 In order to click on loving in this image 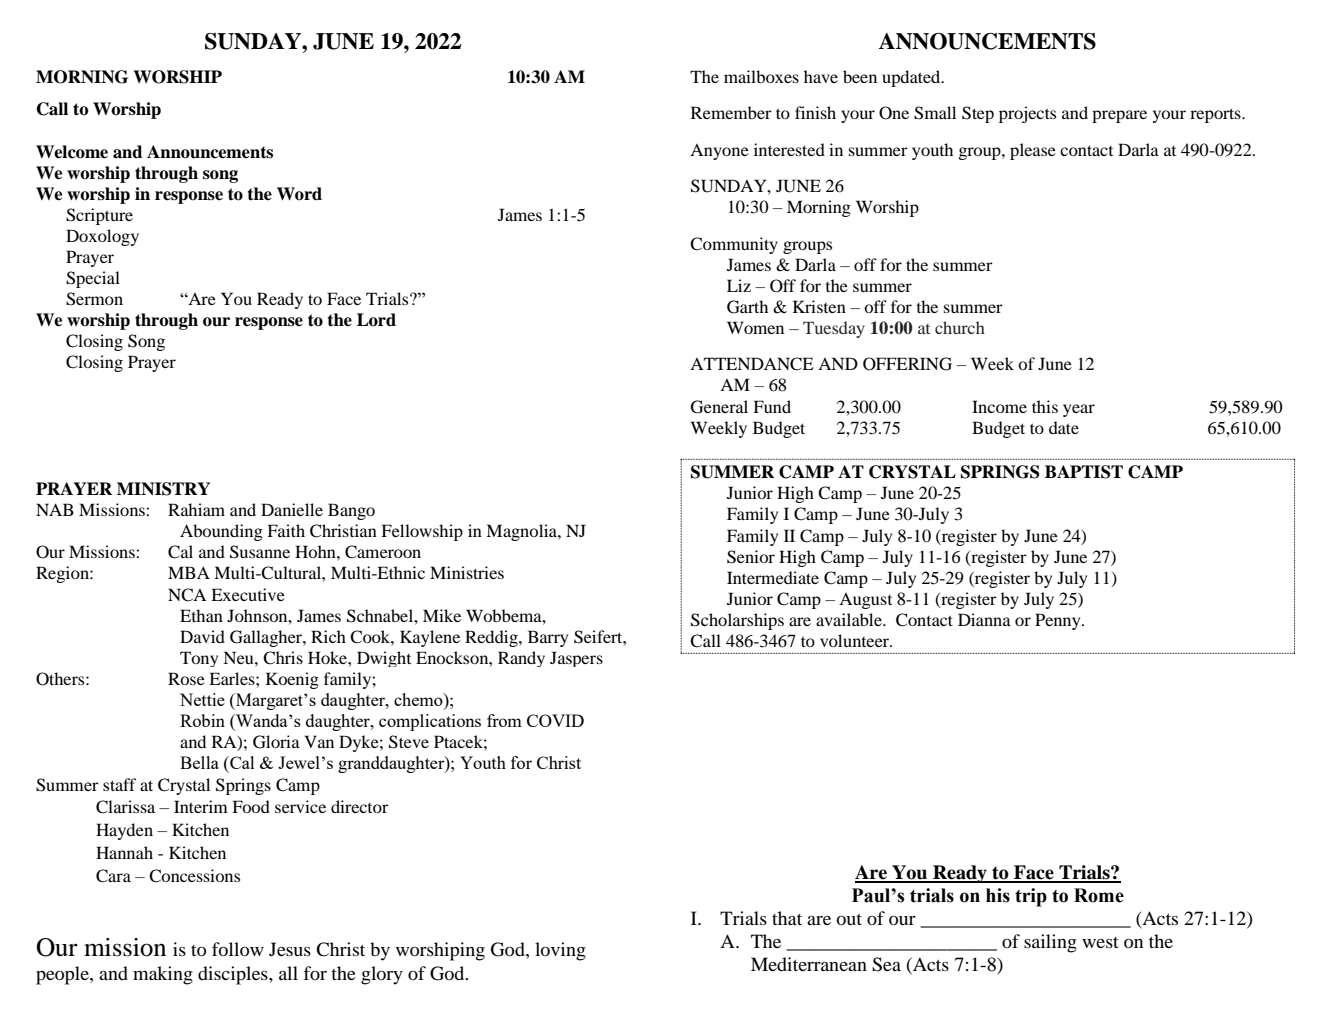, I will do `click(560, 951)`.
